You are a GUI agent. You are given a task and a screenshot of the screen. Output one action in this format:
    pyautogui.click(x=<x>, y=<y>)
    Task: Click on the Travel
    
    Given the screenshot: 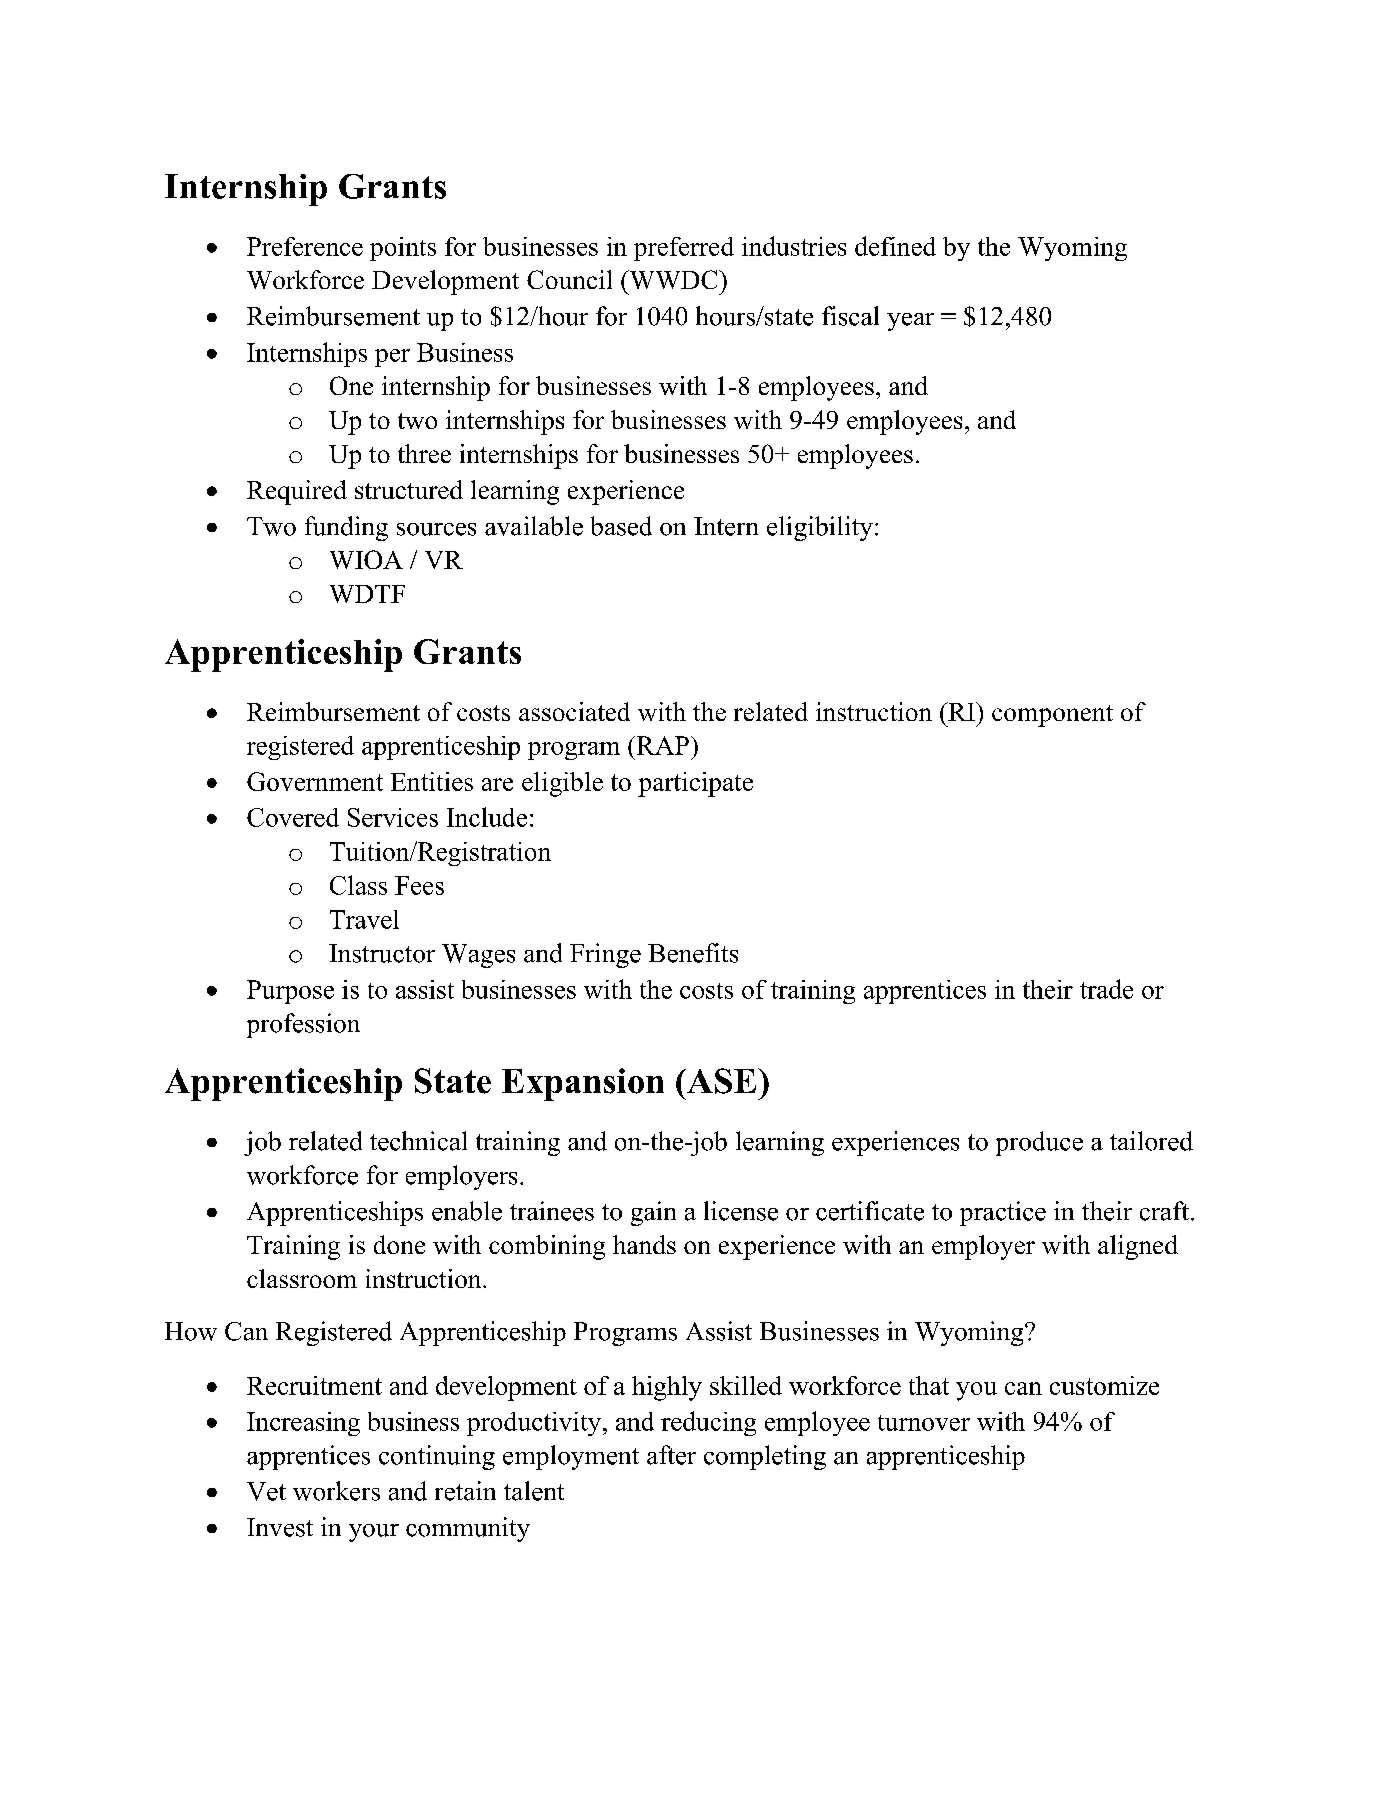 What is the action you would take?
    pyautogui.click(x=364, y=919)
